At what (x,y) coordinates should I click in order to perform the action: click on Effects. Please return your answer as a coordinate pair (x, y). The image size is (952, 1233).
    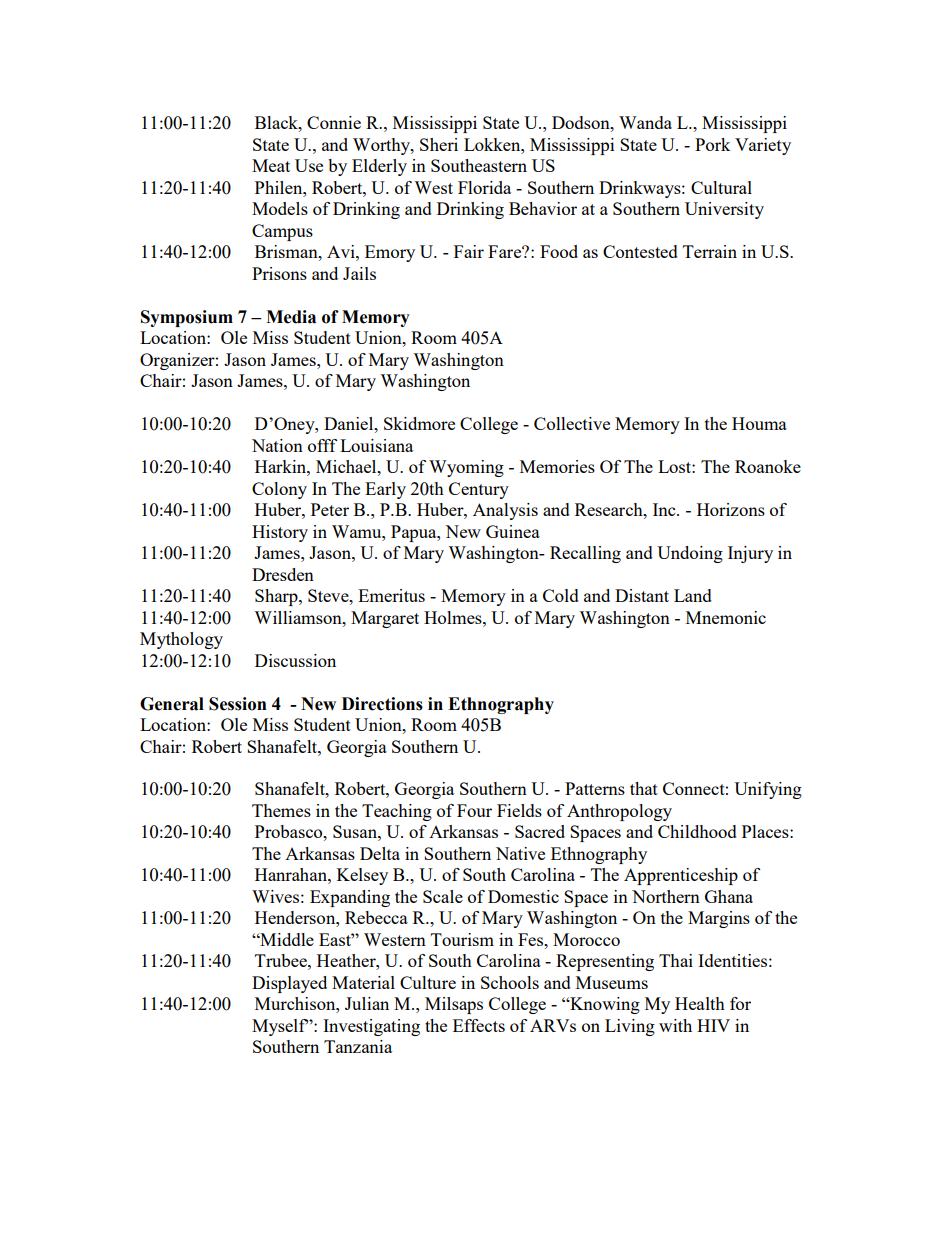
    Looking at the image, I should click on (479, 1025).
